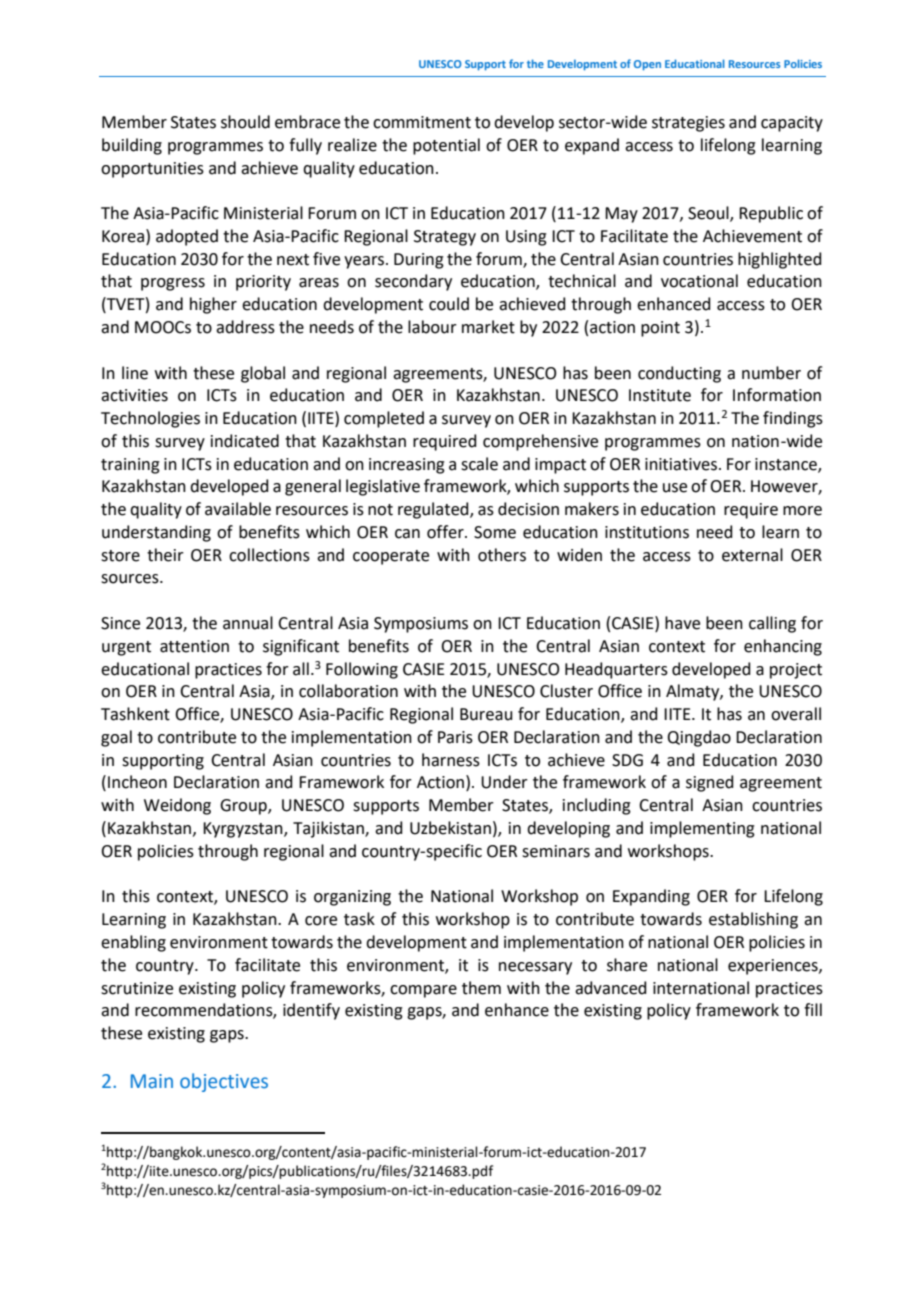  Describe the element at coordinates (245, 122) in the screenshot. I see `should` at that location.
